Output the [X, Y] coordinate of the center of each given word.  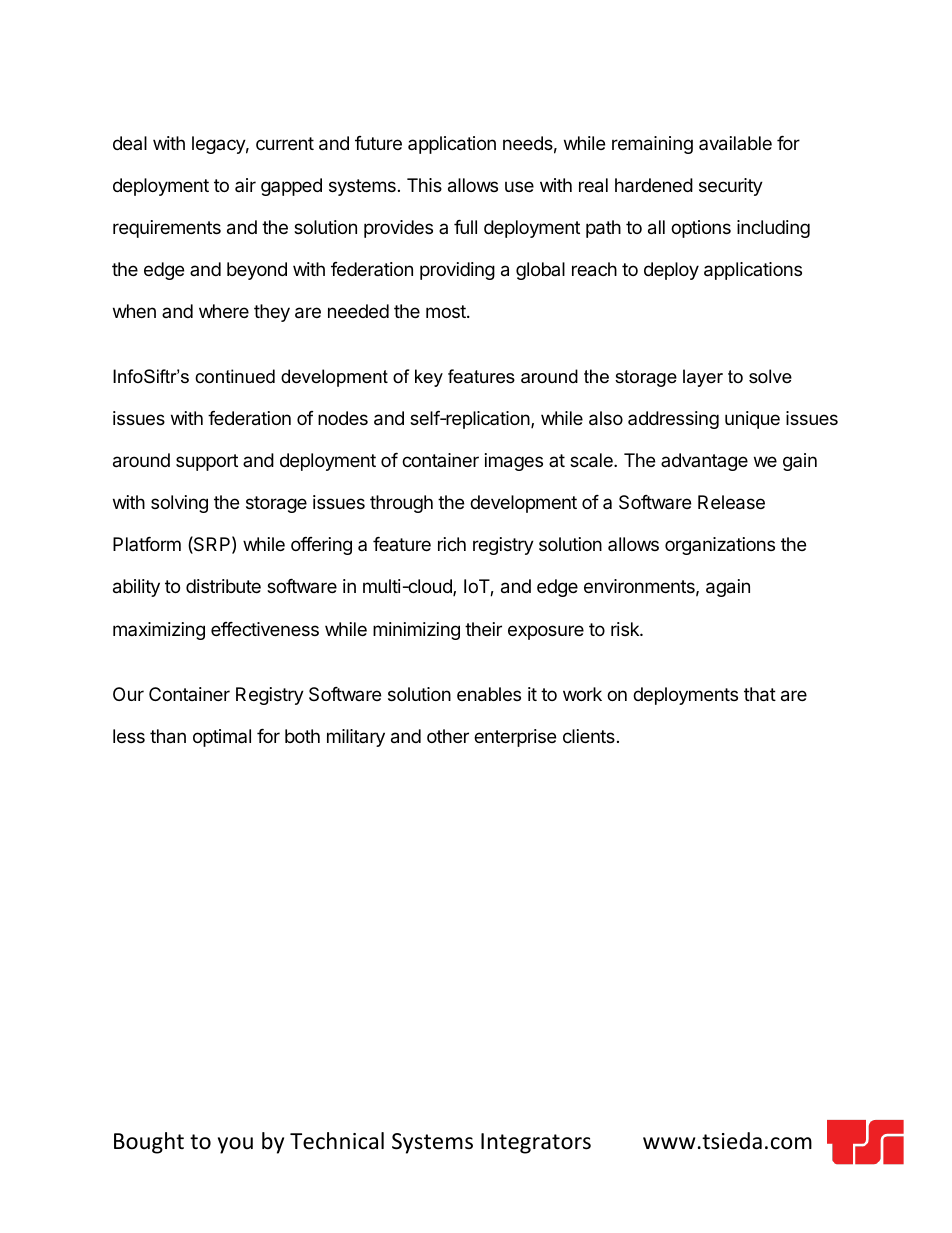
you [235, 1145]
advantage [704, 462]
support [207, 462]
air [245, 185]
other [448, 736]
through [401, 504]
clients [589, 736]
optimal [222, 738]
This [424, 185]
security [731, 187]
